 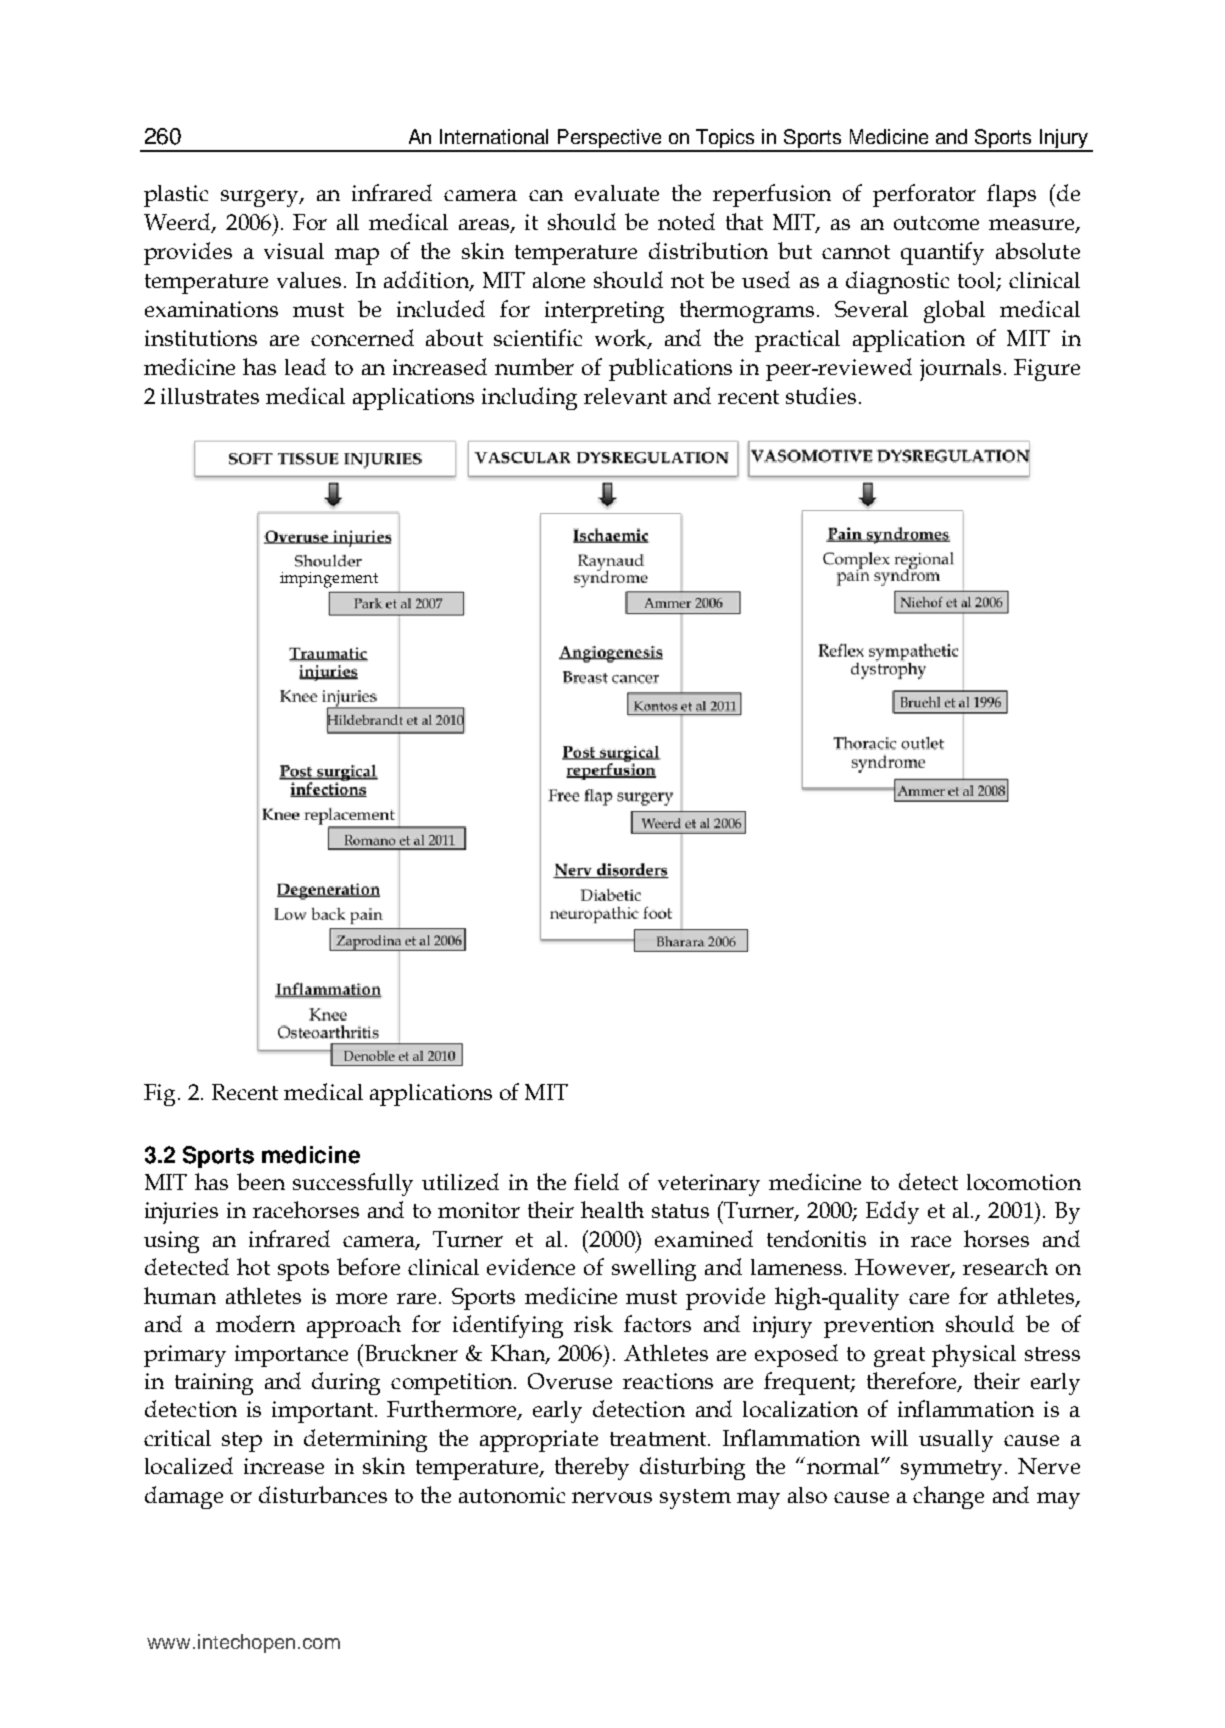 I want to click on step, so click(x=242, y=1442).
